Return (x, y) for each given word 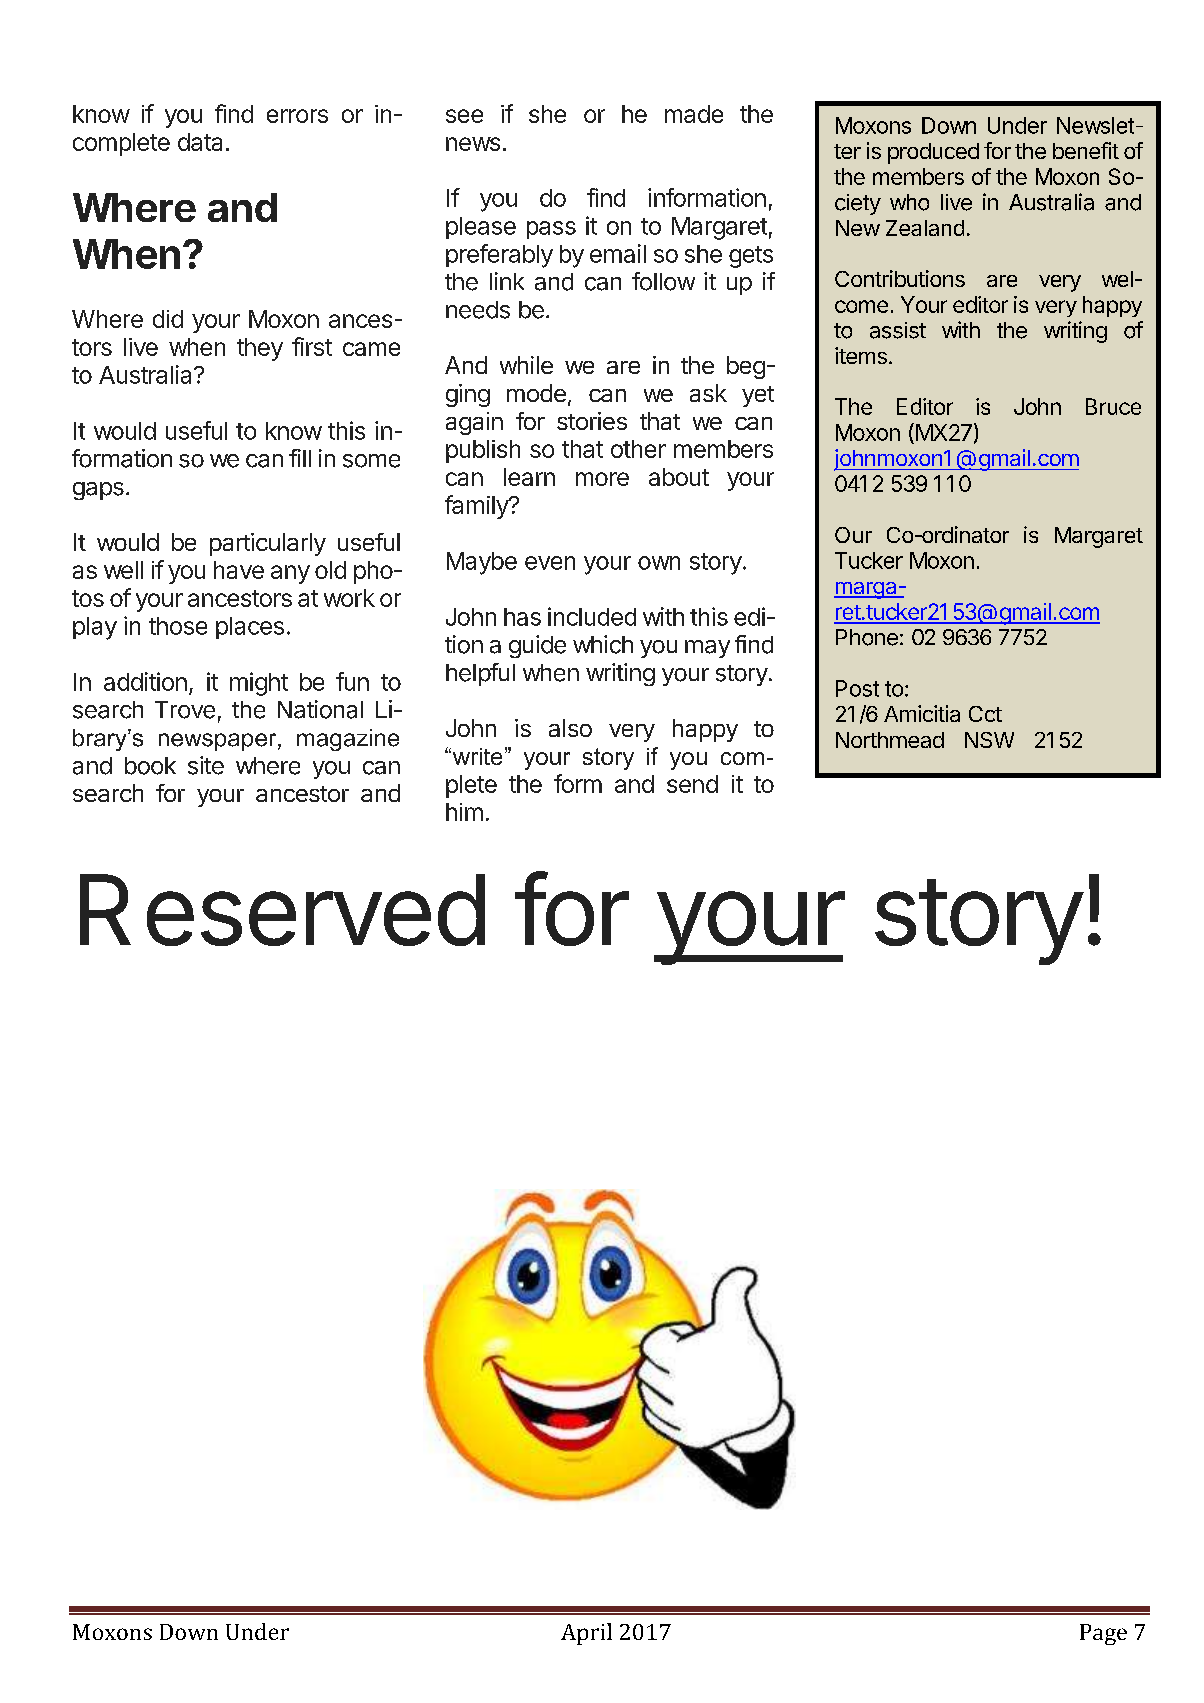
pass (551, 230)
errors (297, 116)
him (464, 812)
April (586, 1634)
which (603, 644)
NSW (989, 740)
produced (933, 153)
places (250, 628)
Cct (985, 714)
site (206, 765)
